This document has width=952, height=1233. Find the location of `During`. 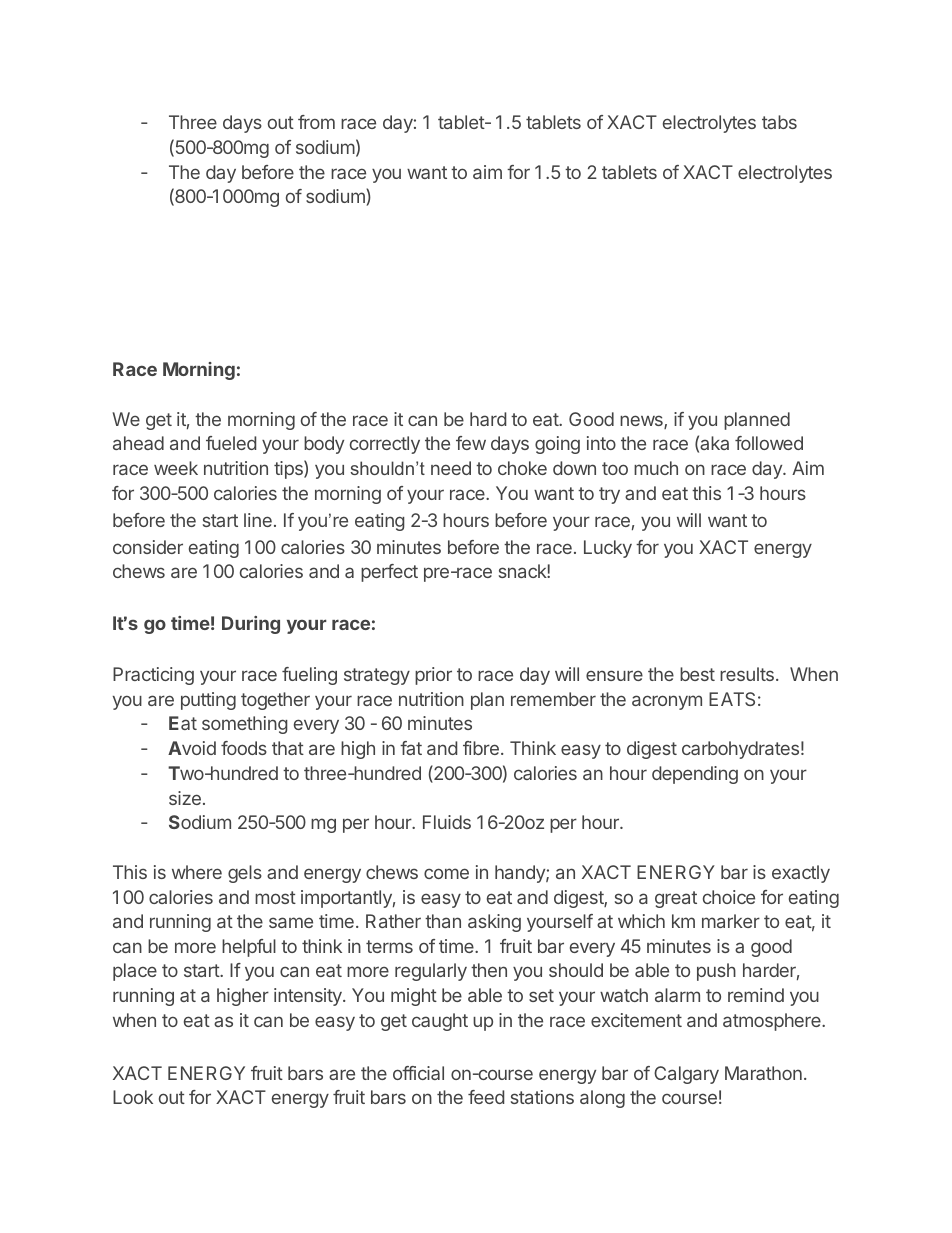

During is located at coordinates (251, 625).
